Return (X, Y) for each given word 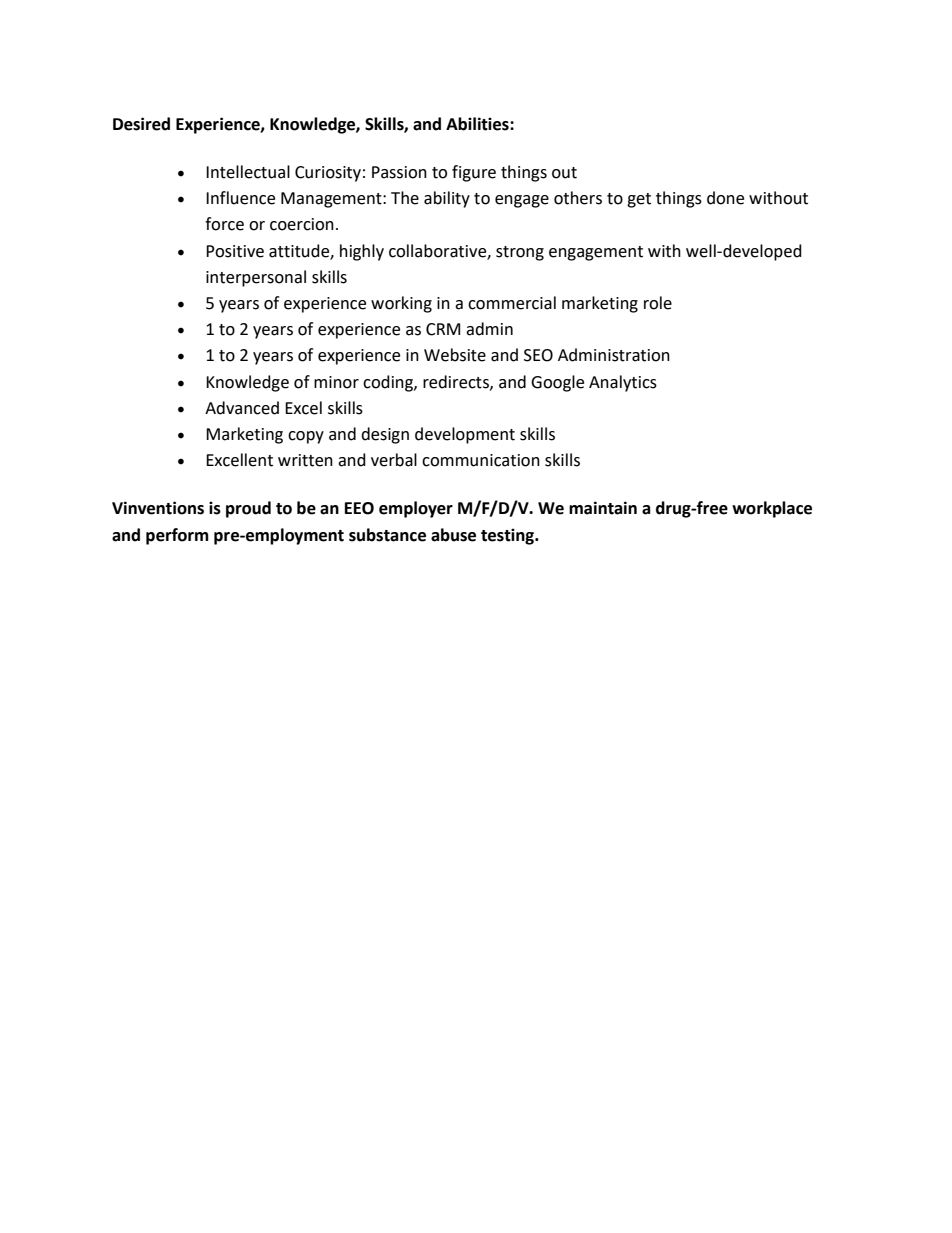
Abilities (478, 124)
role (658, 303)
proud (248, 509)
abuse (453, 535)
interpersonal (256, 278)
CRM (443, 329)
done (725, 198)
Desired (141, 124)
